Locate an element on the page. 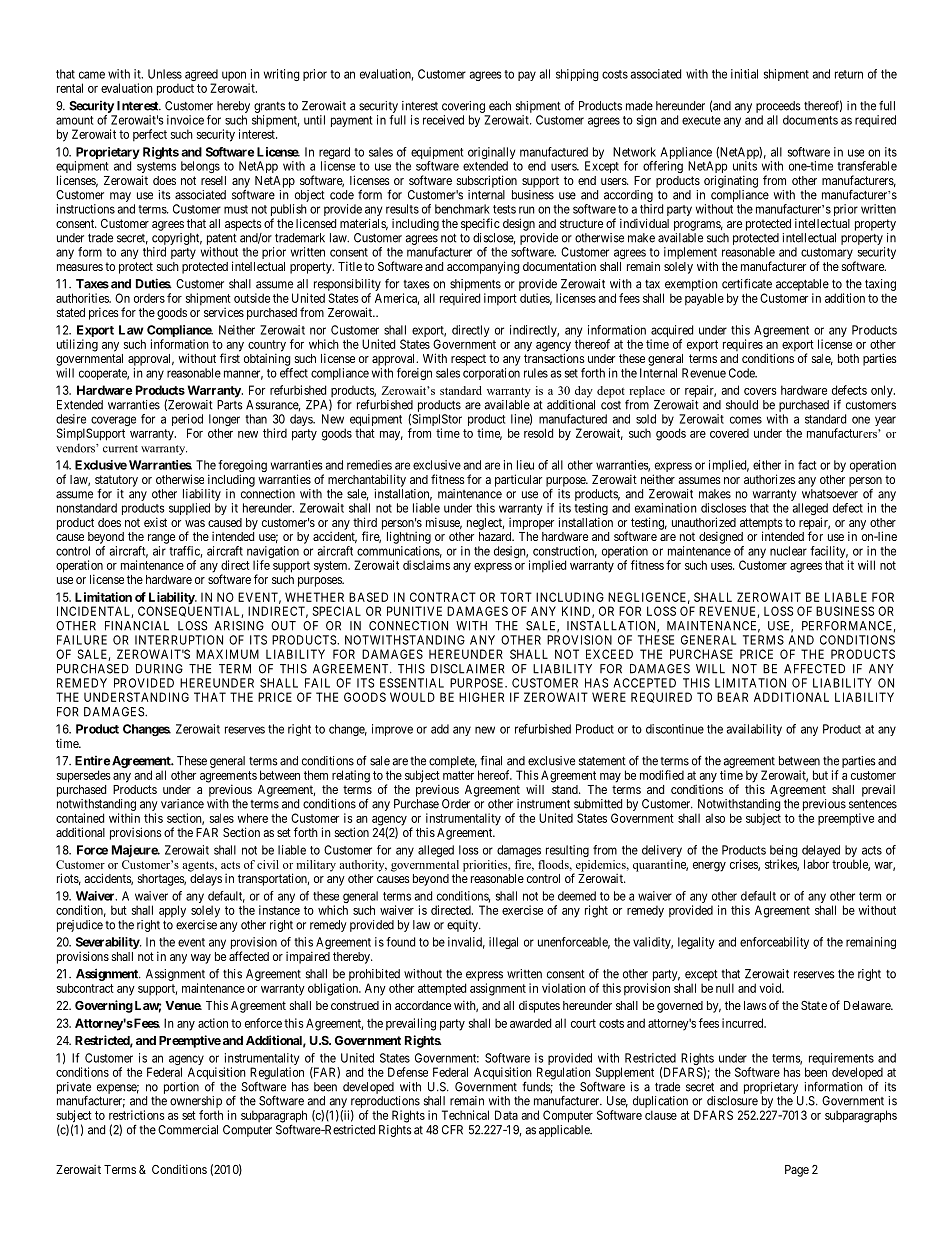  first is located at coordinates (230, 358).
